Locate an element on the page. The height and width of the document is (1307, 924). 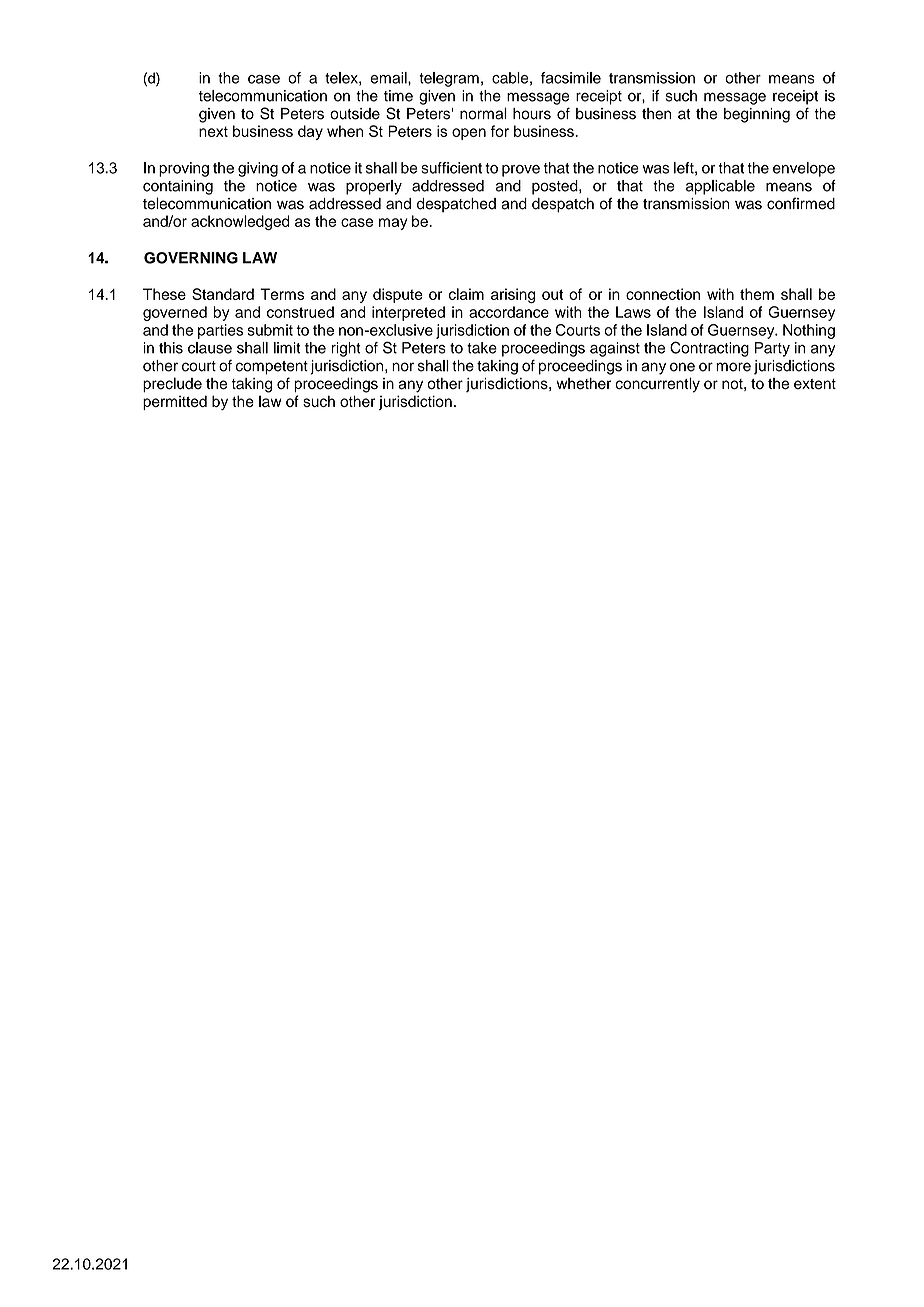
whether is located at coordinates (583, 384).
